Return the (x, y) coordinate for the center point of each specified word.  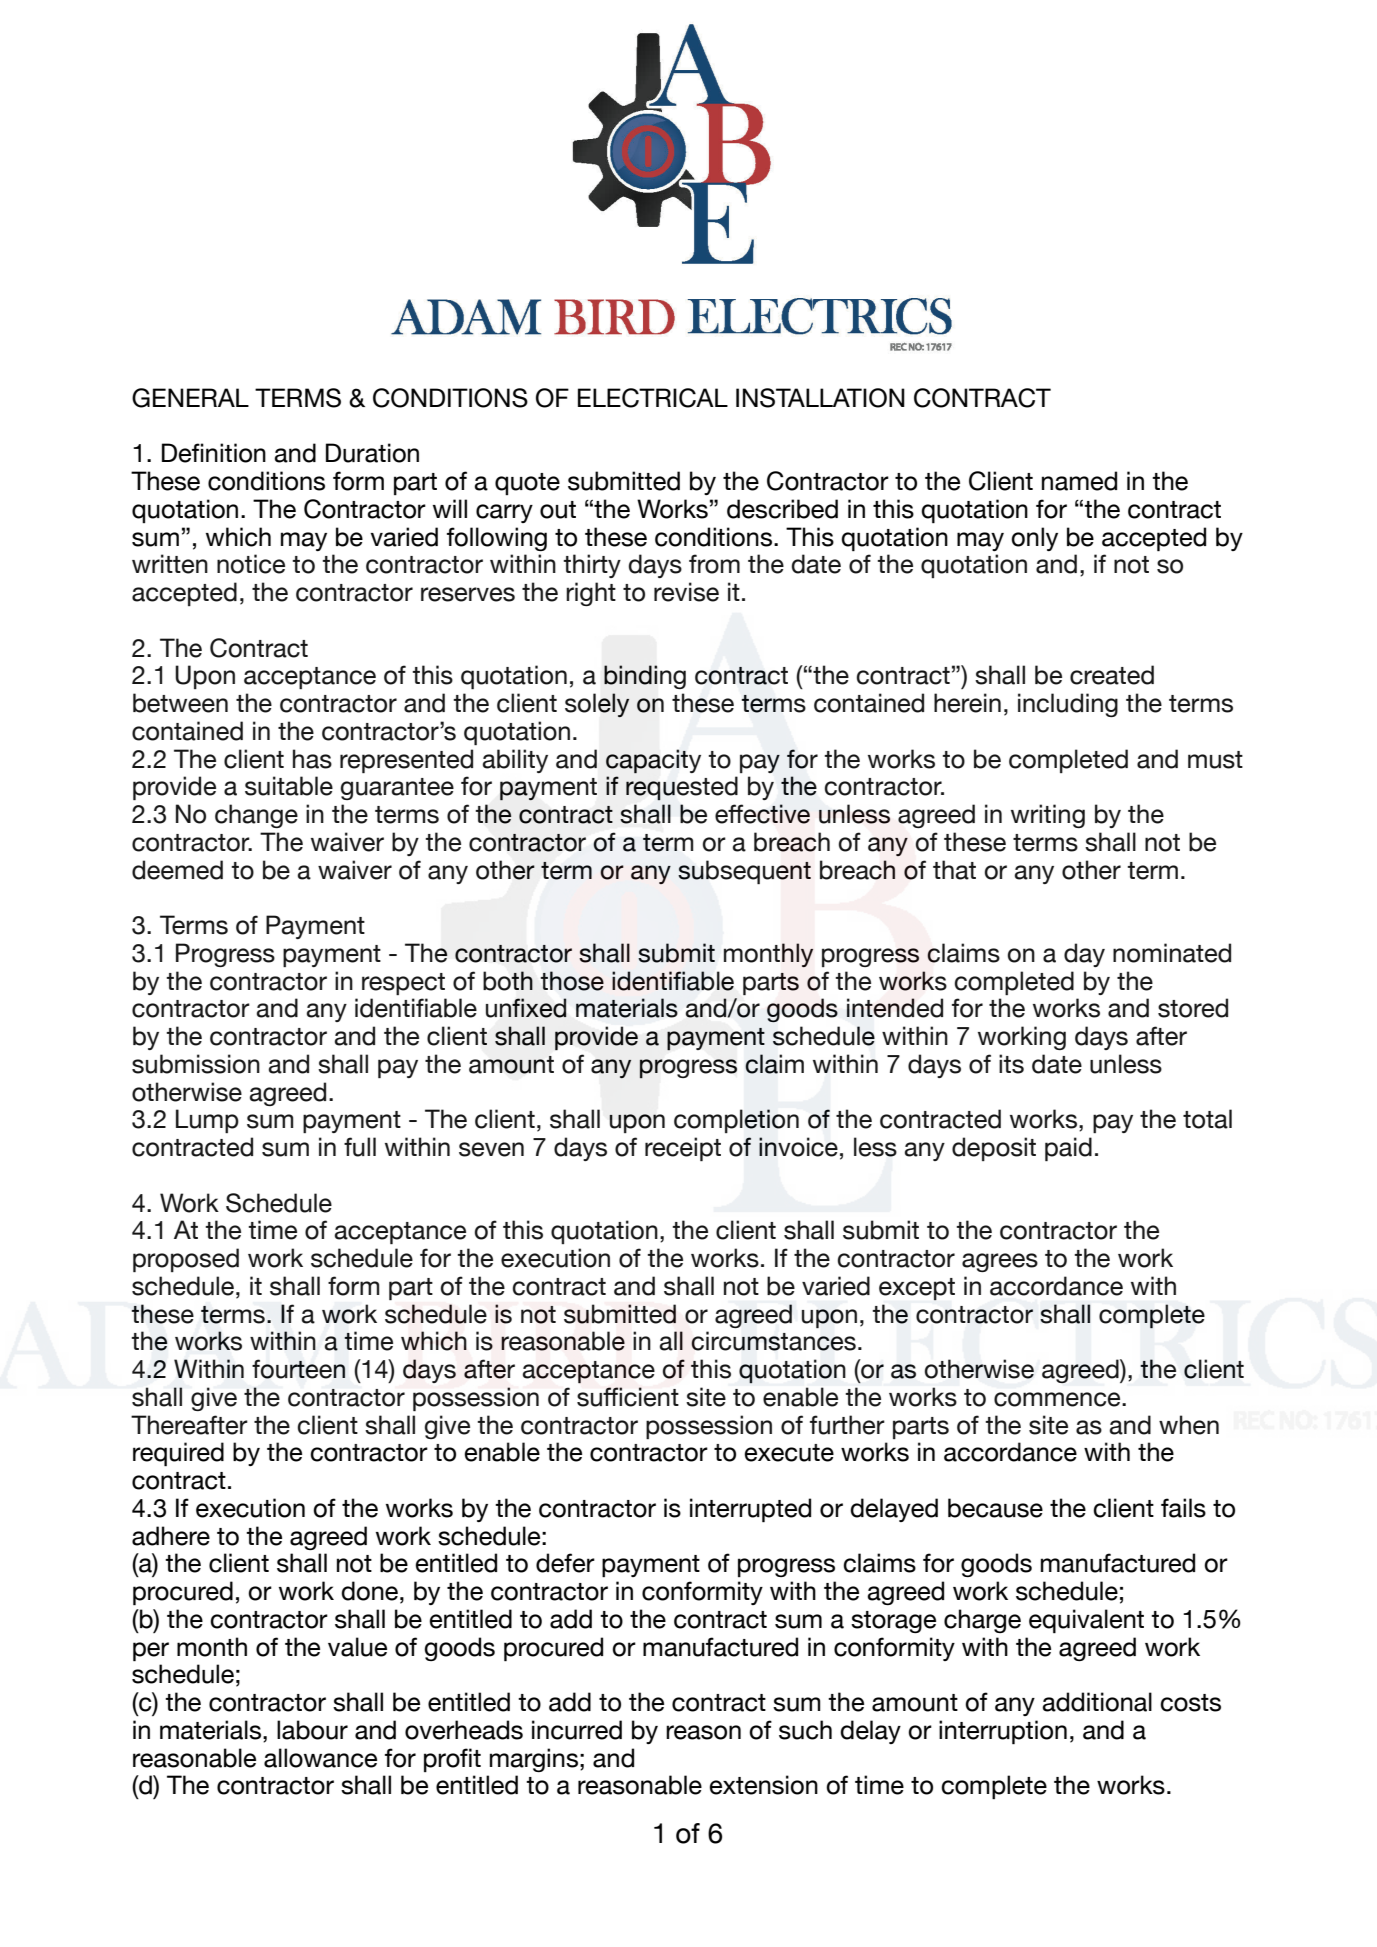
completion (736, 1121)
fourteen (298, 1369)
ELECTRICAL (653, 398)
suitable (289, 786)
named (1079, 481)
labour (312, 1730)
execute (789, 1453)
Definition (214, 453)
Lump (207, 1121)
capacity (653, 761)
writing (1048, 816)
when (1189, 1425)
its (1011, 1064)
